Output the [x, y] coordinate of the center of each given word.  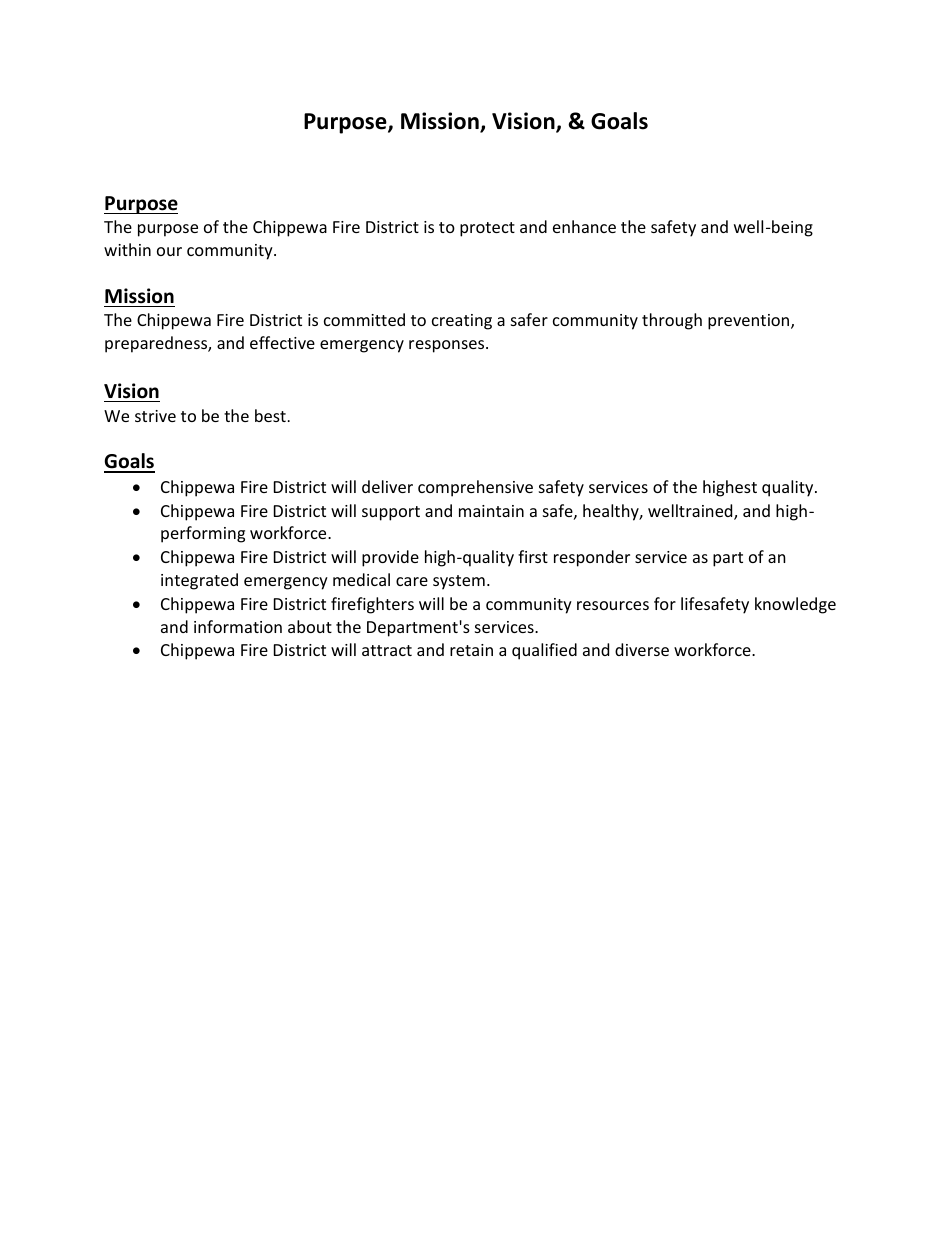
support [391, 513]
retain [471, 650]
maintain [491, 511]
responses [448, 346]
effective [282, 342]
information [238, 626]
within [127, 249]
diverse [642, 649]
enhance [584, 226]
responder [592, 558]
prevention [750, 322]
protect [487, 229]
